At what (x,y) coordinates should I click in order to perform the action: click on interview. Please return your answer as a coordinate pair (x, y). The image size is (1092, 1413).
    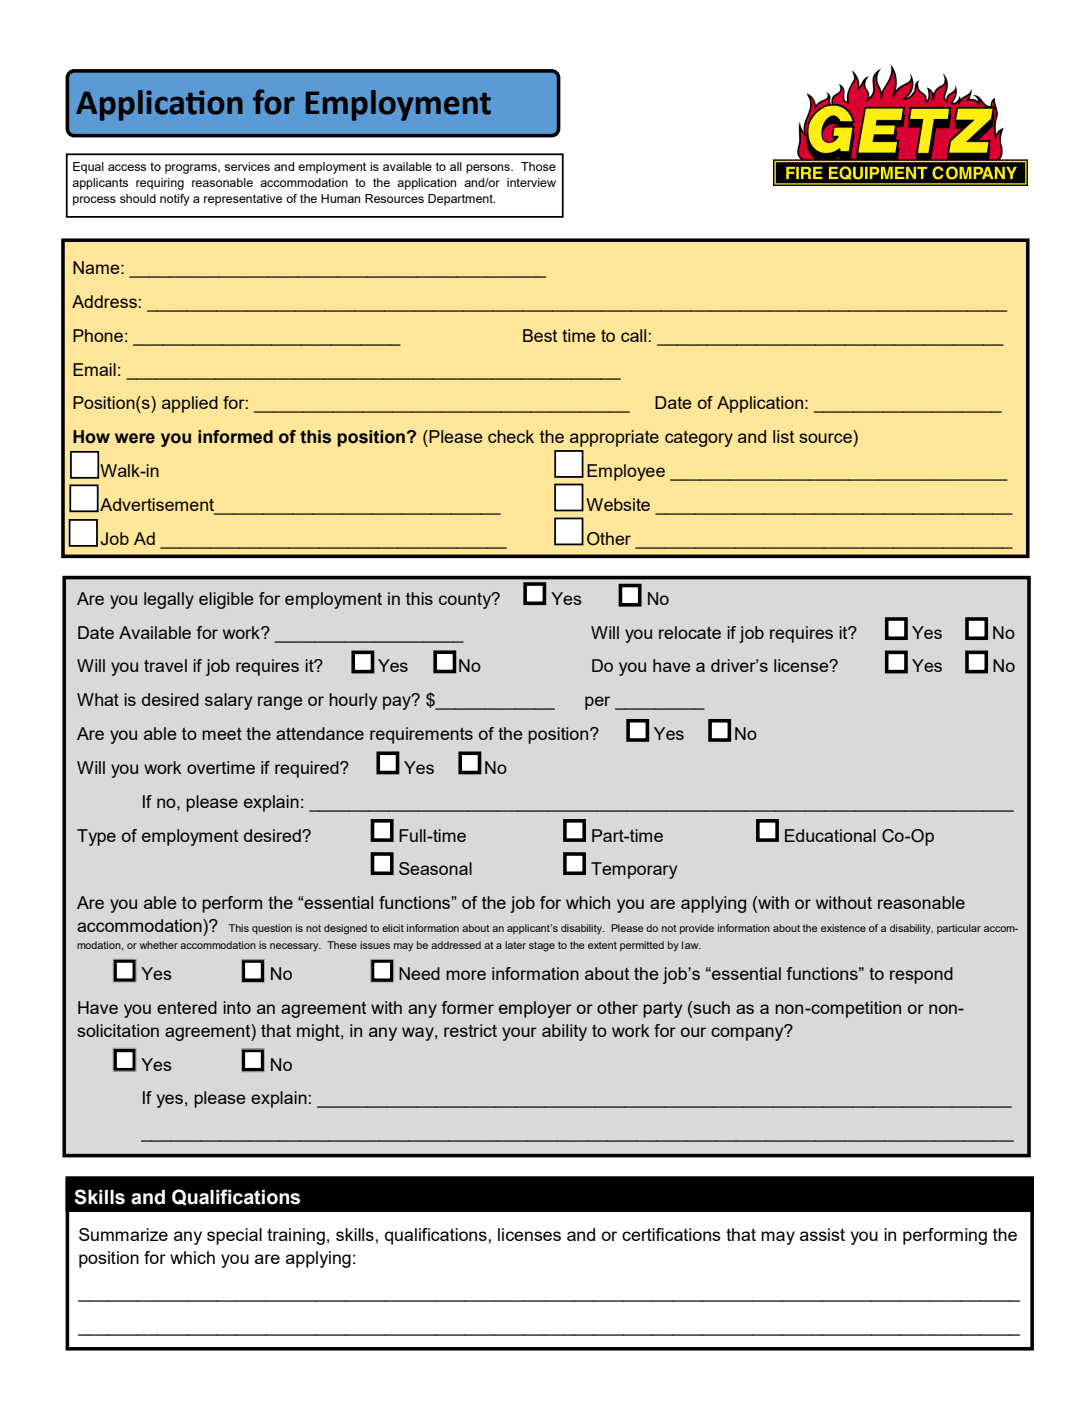
    Looking at the image, I should click on (531, 182).
